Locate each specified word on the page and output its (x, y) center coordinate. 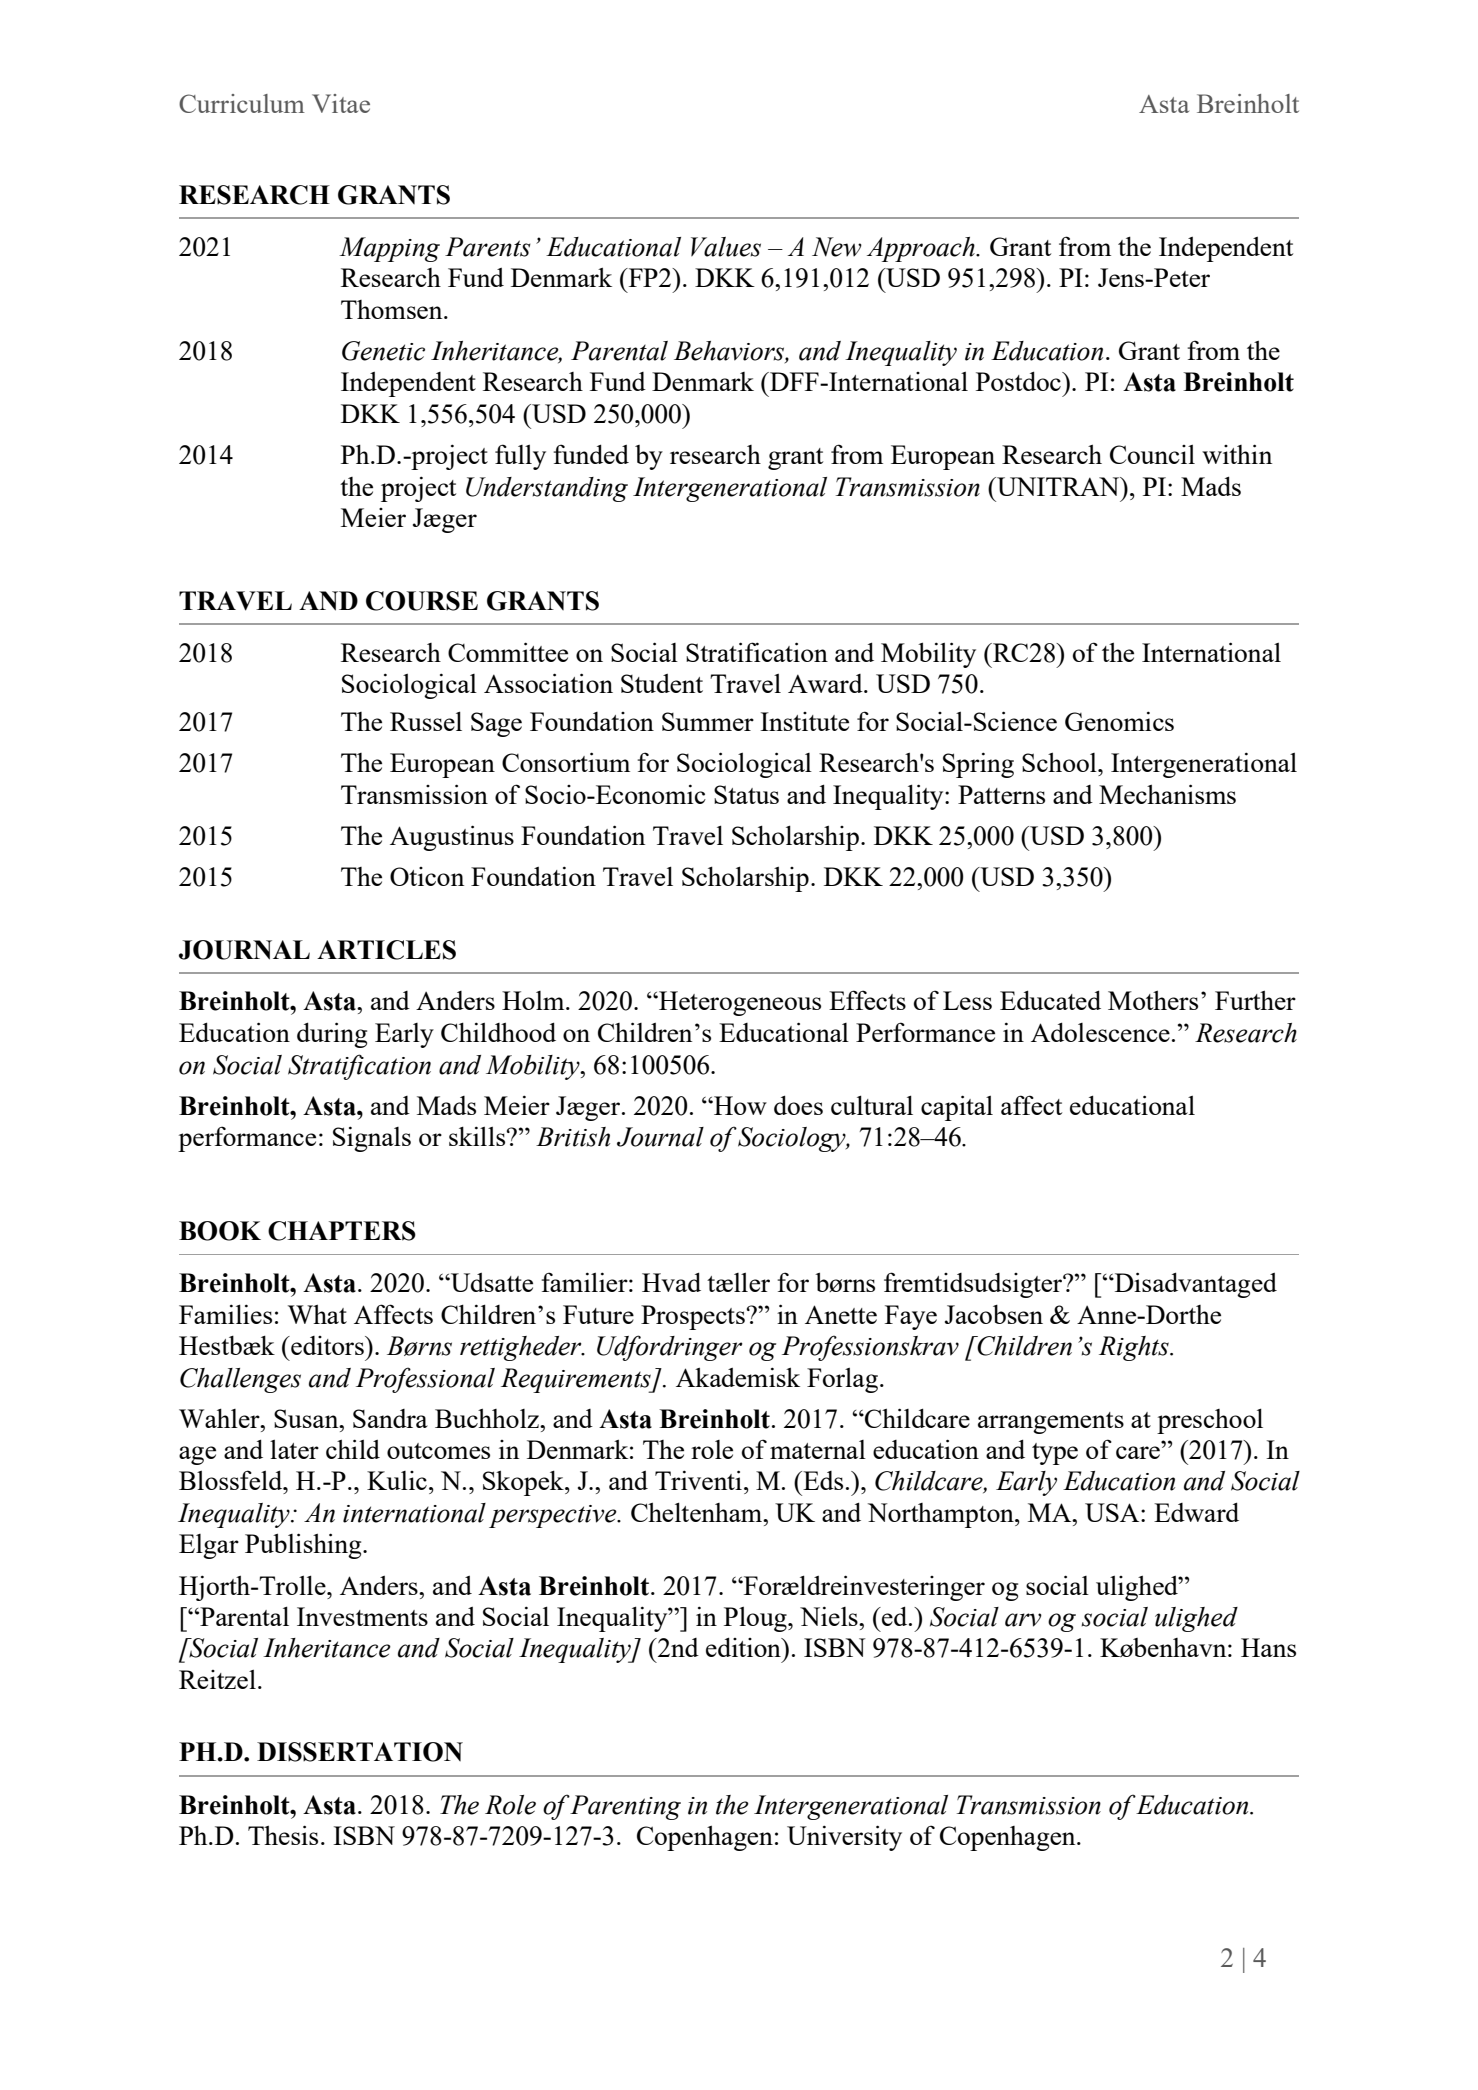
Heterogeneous (739, 1003)
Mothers (1153, 1000)
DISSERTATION (360, 1752)
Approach (922, 249)
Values (726, 247)
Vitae (341, 103)
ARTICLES (386, 950)
